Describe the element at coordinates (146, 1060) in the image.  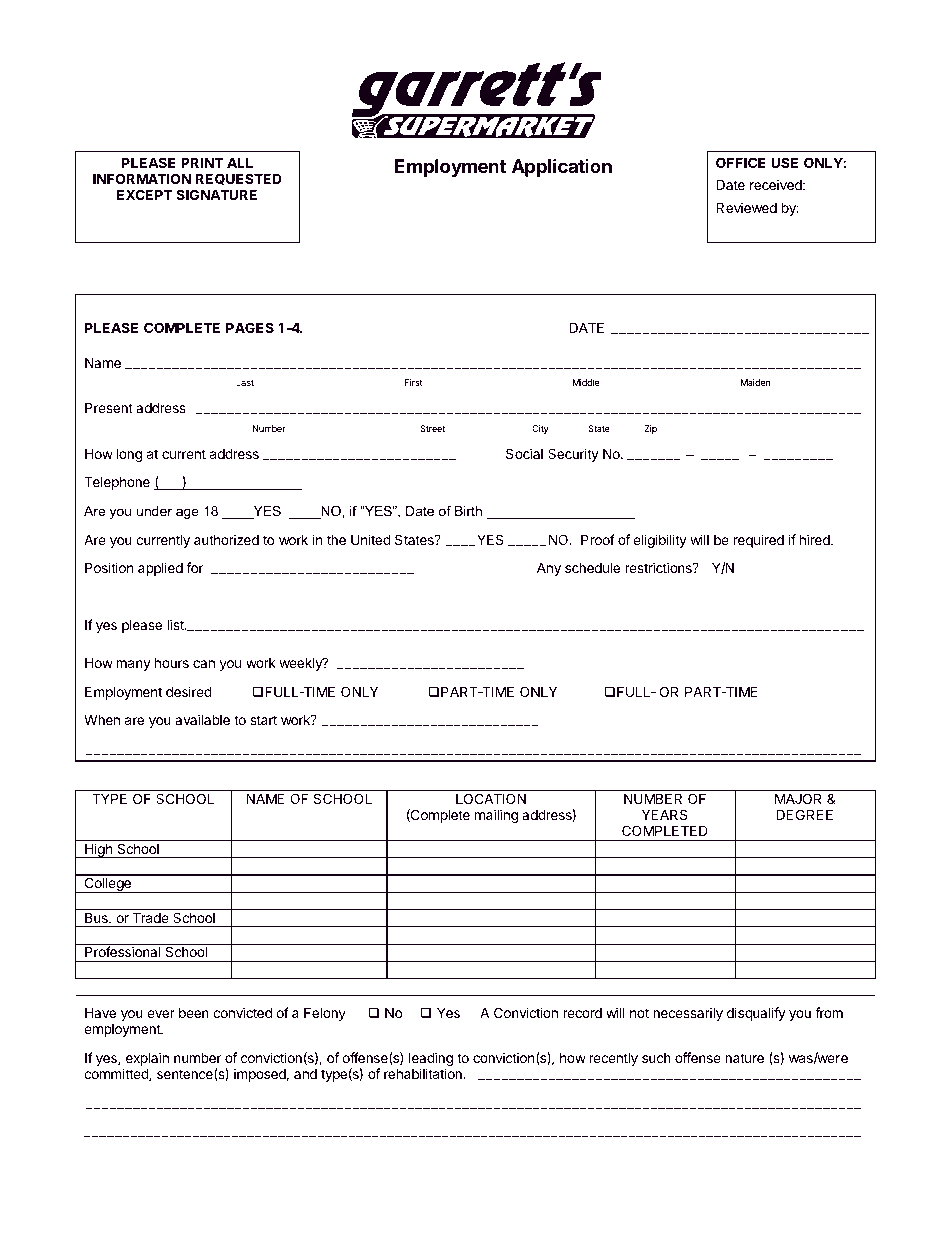
I see `explain` at that location.
